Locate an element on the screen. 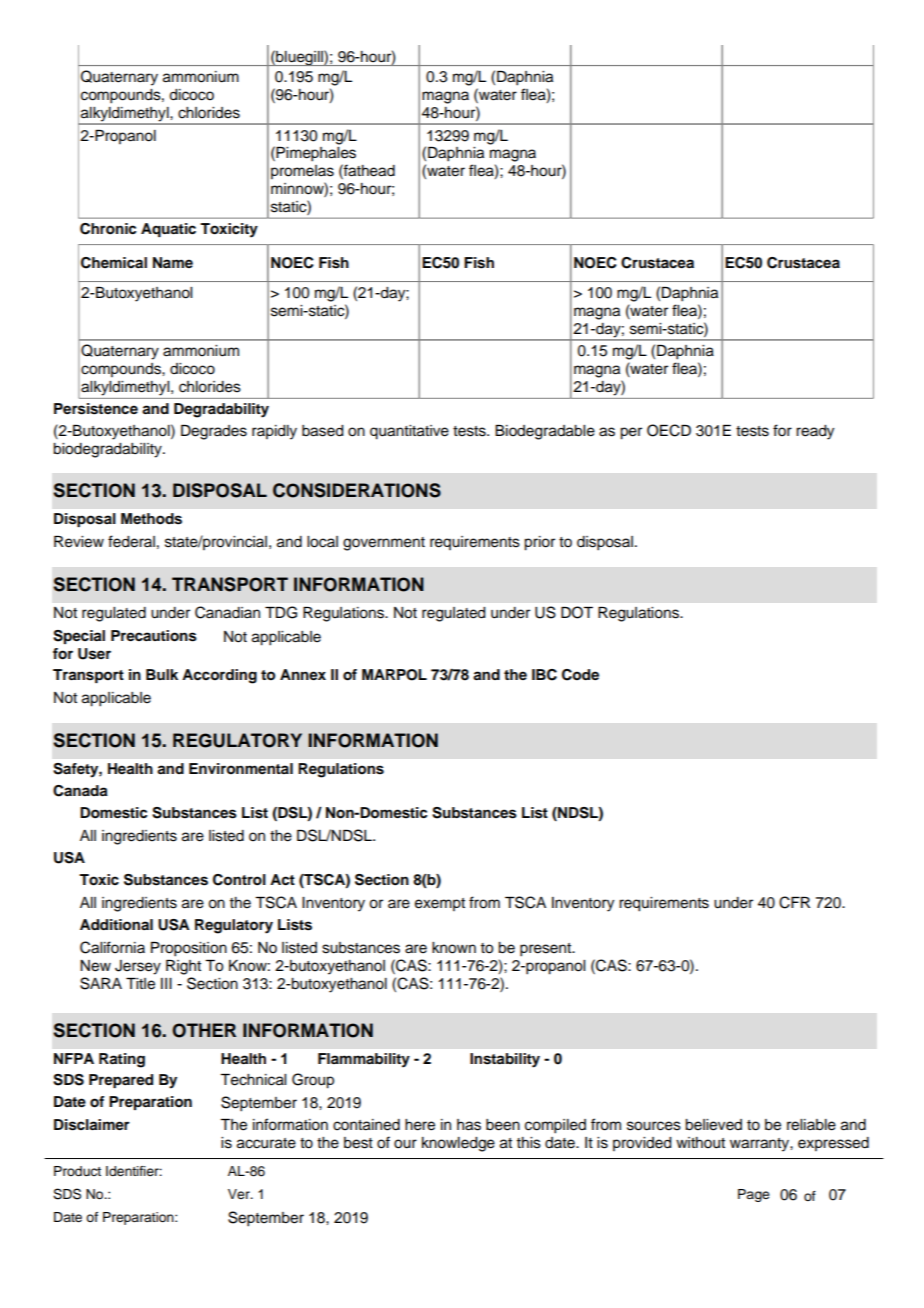  has is located at coordinates (469, 1125).
